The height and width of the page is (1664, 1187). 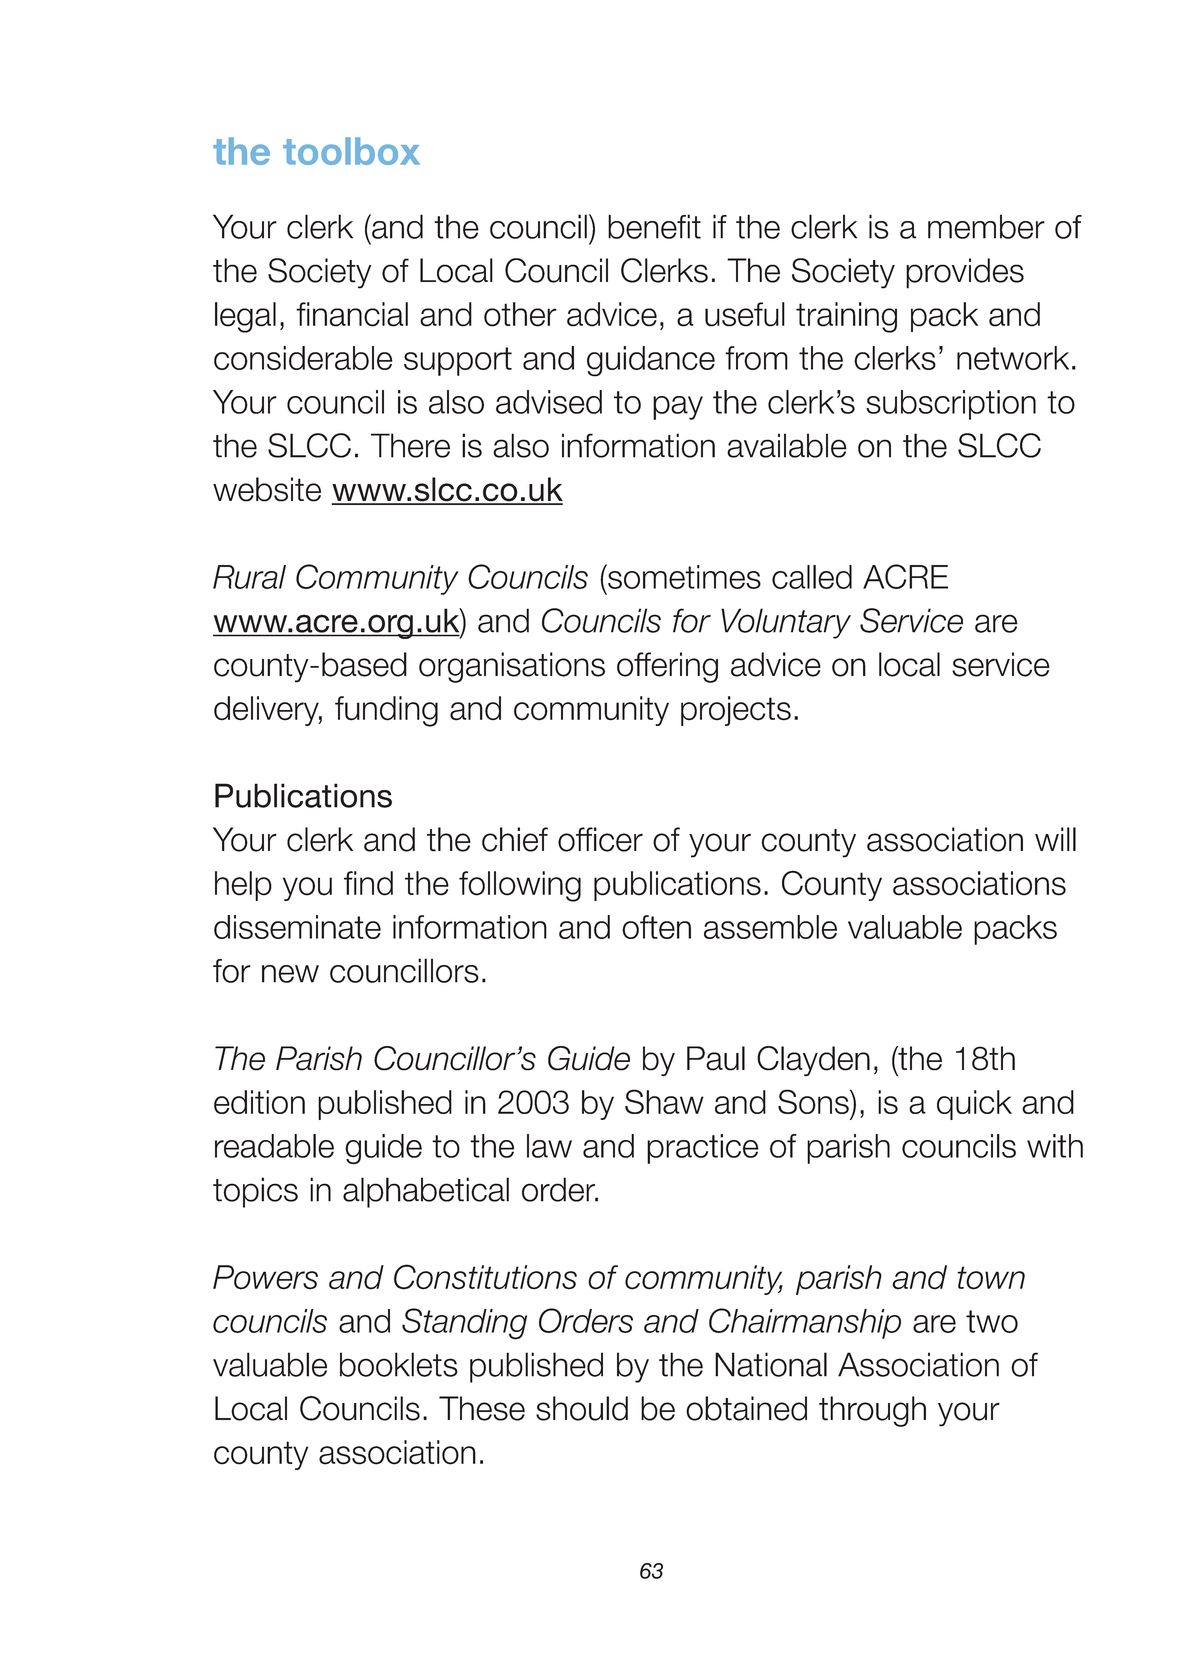 What do you see at coordinates (410, 445) in the page?
I see `There` at bounding box center [410, 445].
